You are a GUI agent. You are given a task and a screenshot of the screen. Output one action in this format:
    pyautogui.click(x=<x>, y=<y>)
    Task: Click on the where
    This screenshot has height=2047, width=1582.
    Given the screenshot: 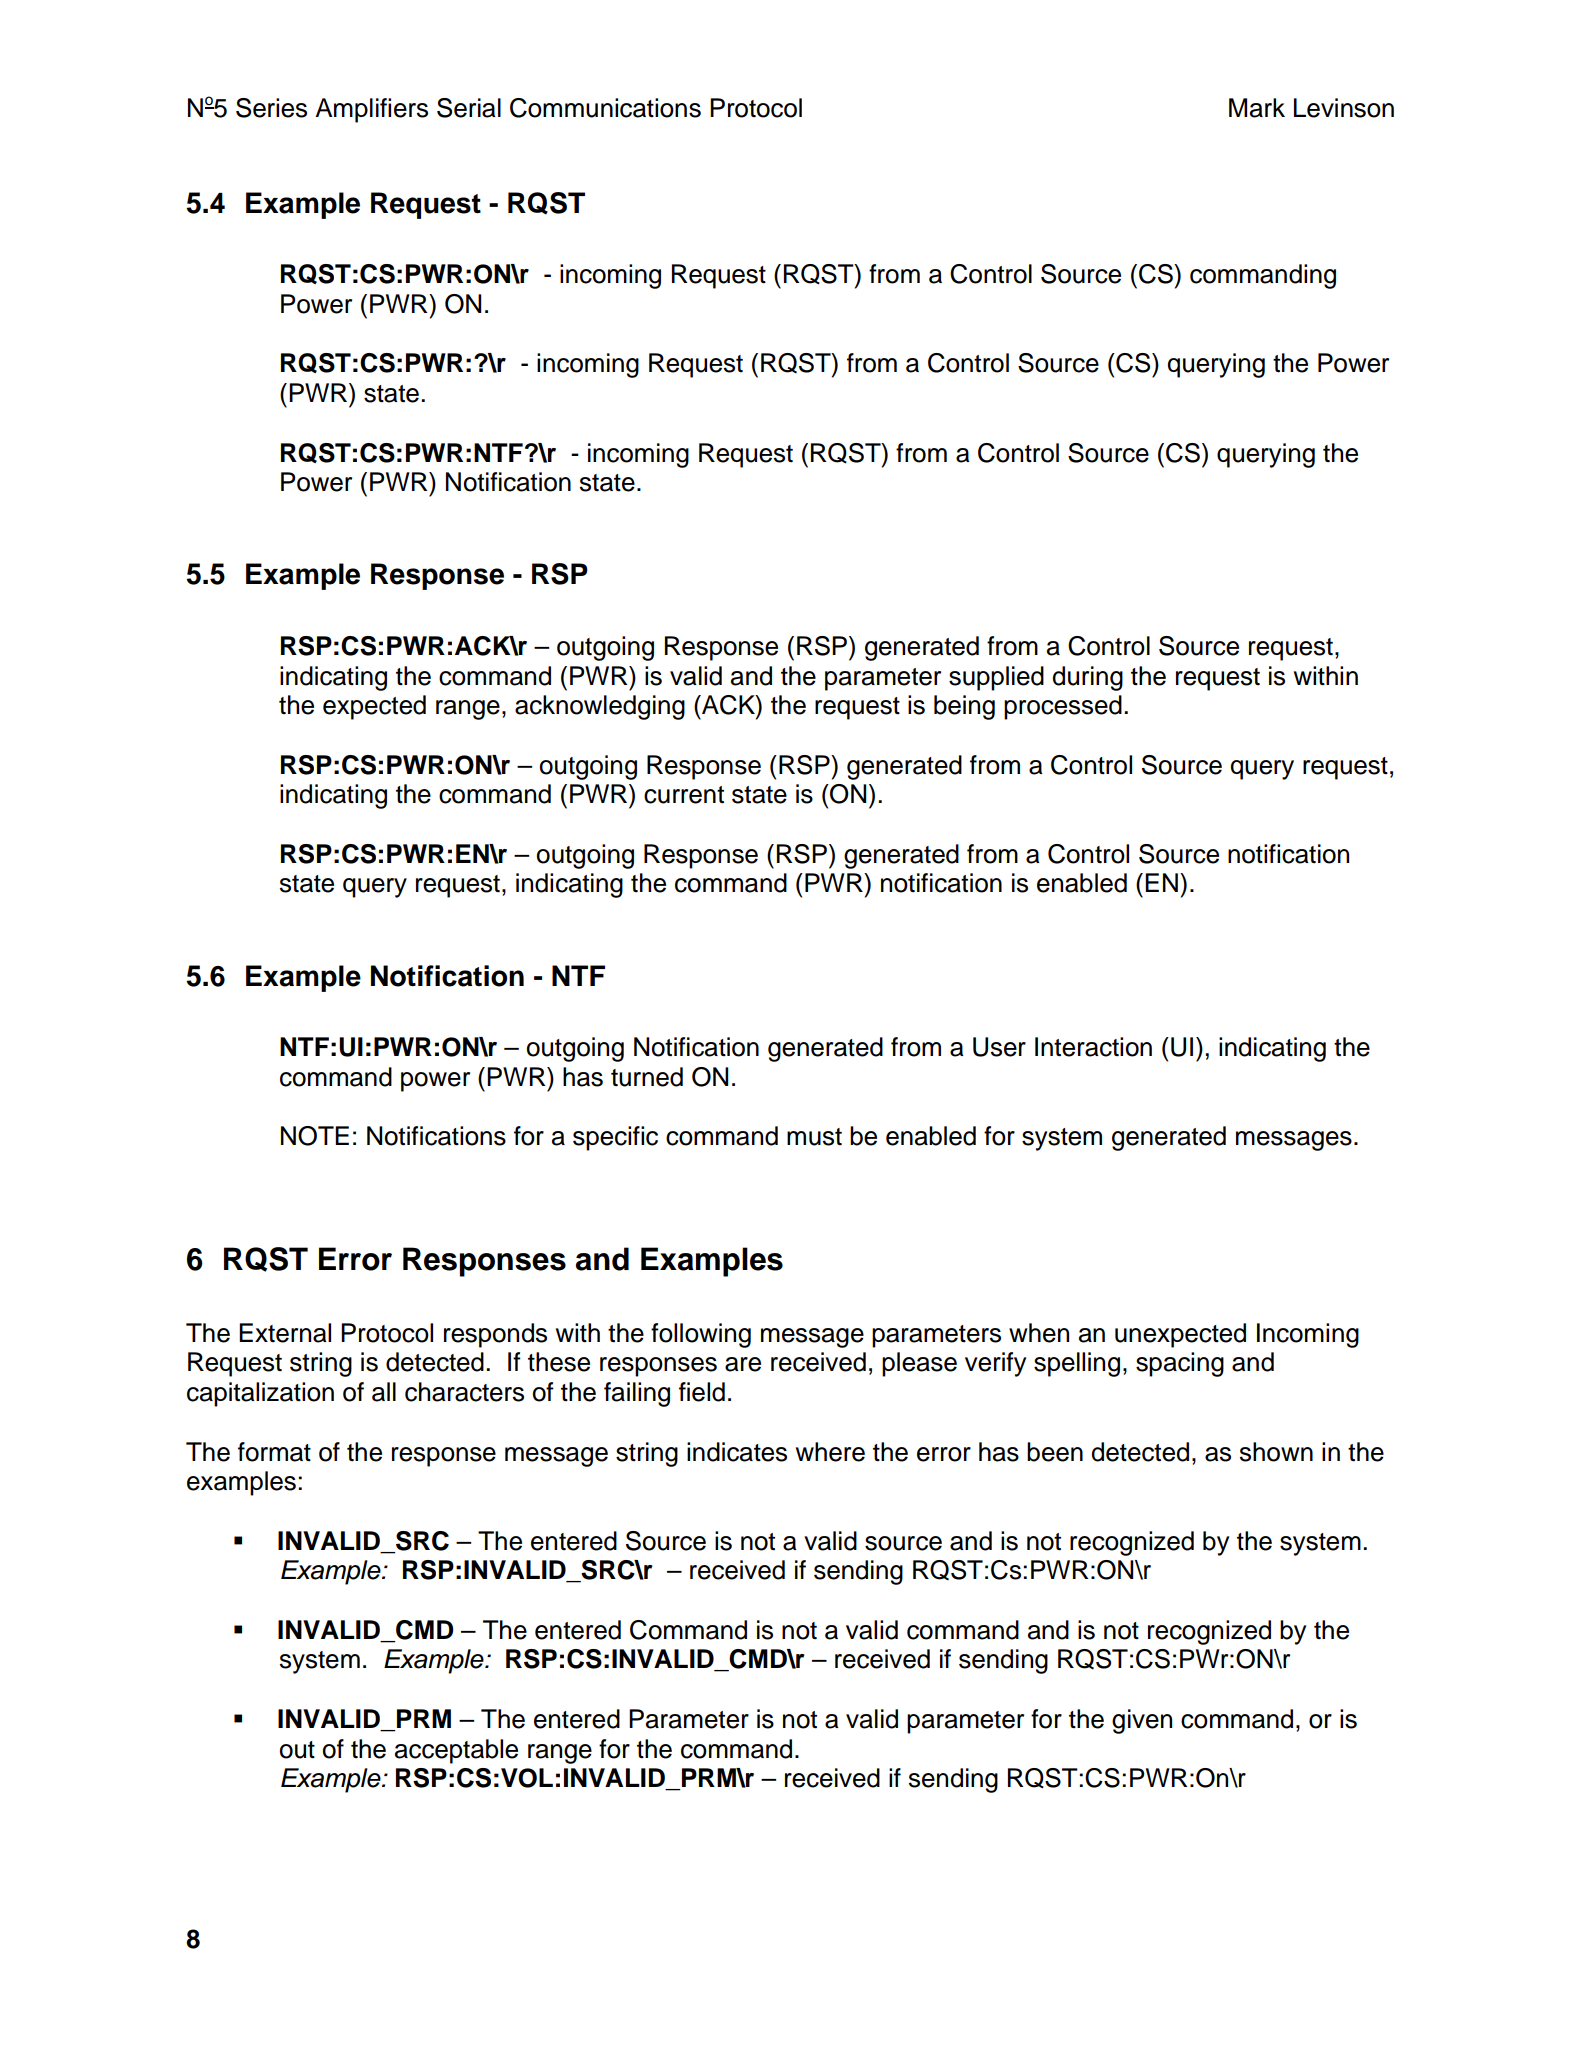 What is the action you would take?
    pyautogui.click(x=830, y=1452)
